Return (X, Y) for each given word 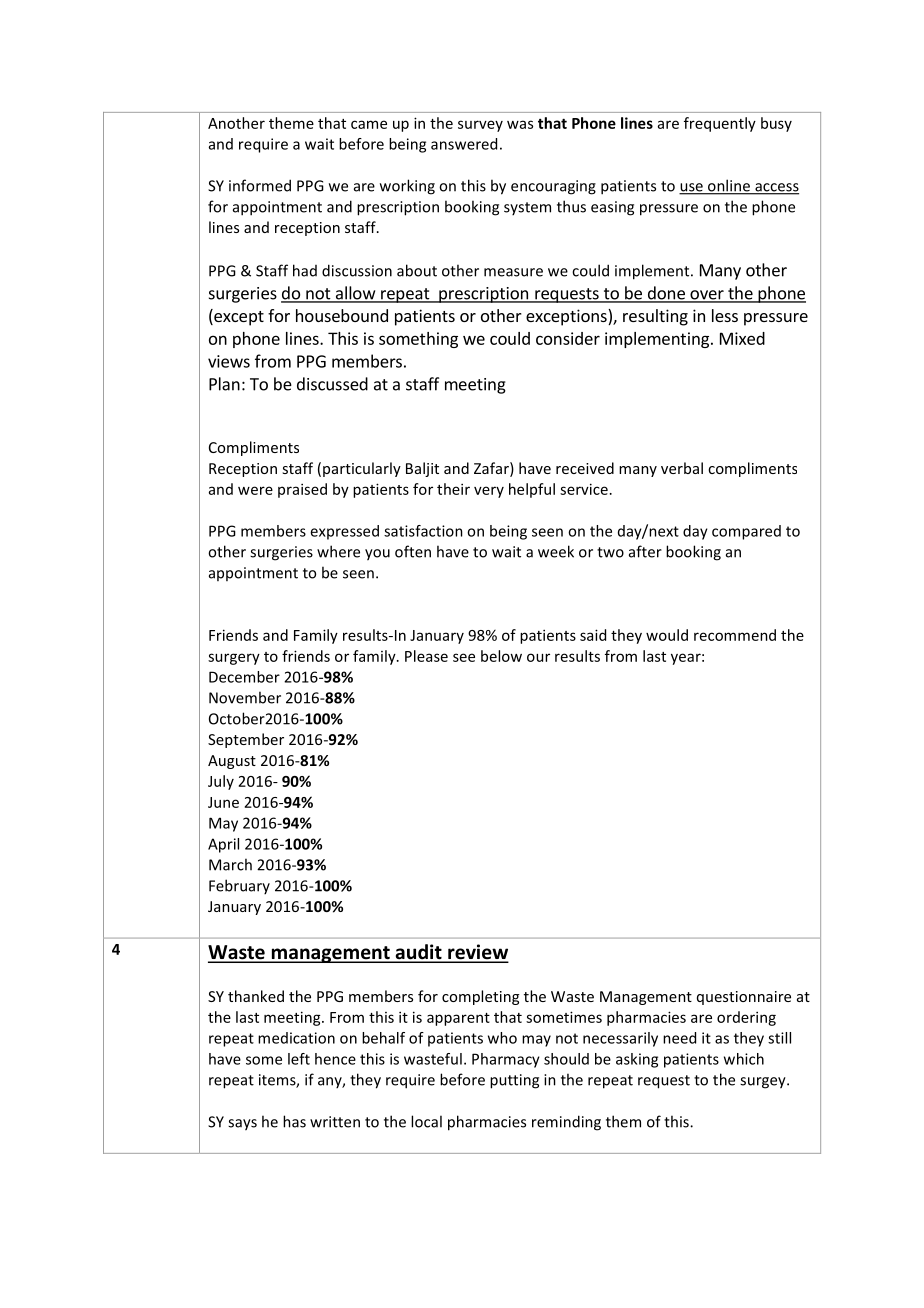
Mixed (742, 338)
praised (302, 490)
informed (260, 185)
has (294, 1121)
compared (746, 532)
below (501, 656)
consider (568, 338)
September (246, 740)
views (229, 361)
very (489, 492)
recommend (735, 635)
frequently (720, 124)
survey (480, 126)
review (477, 953)
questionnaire (744, 998)
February (239, 886)
